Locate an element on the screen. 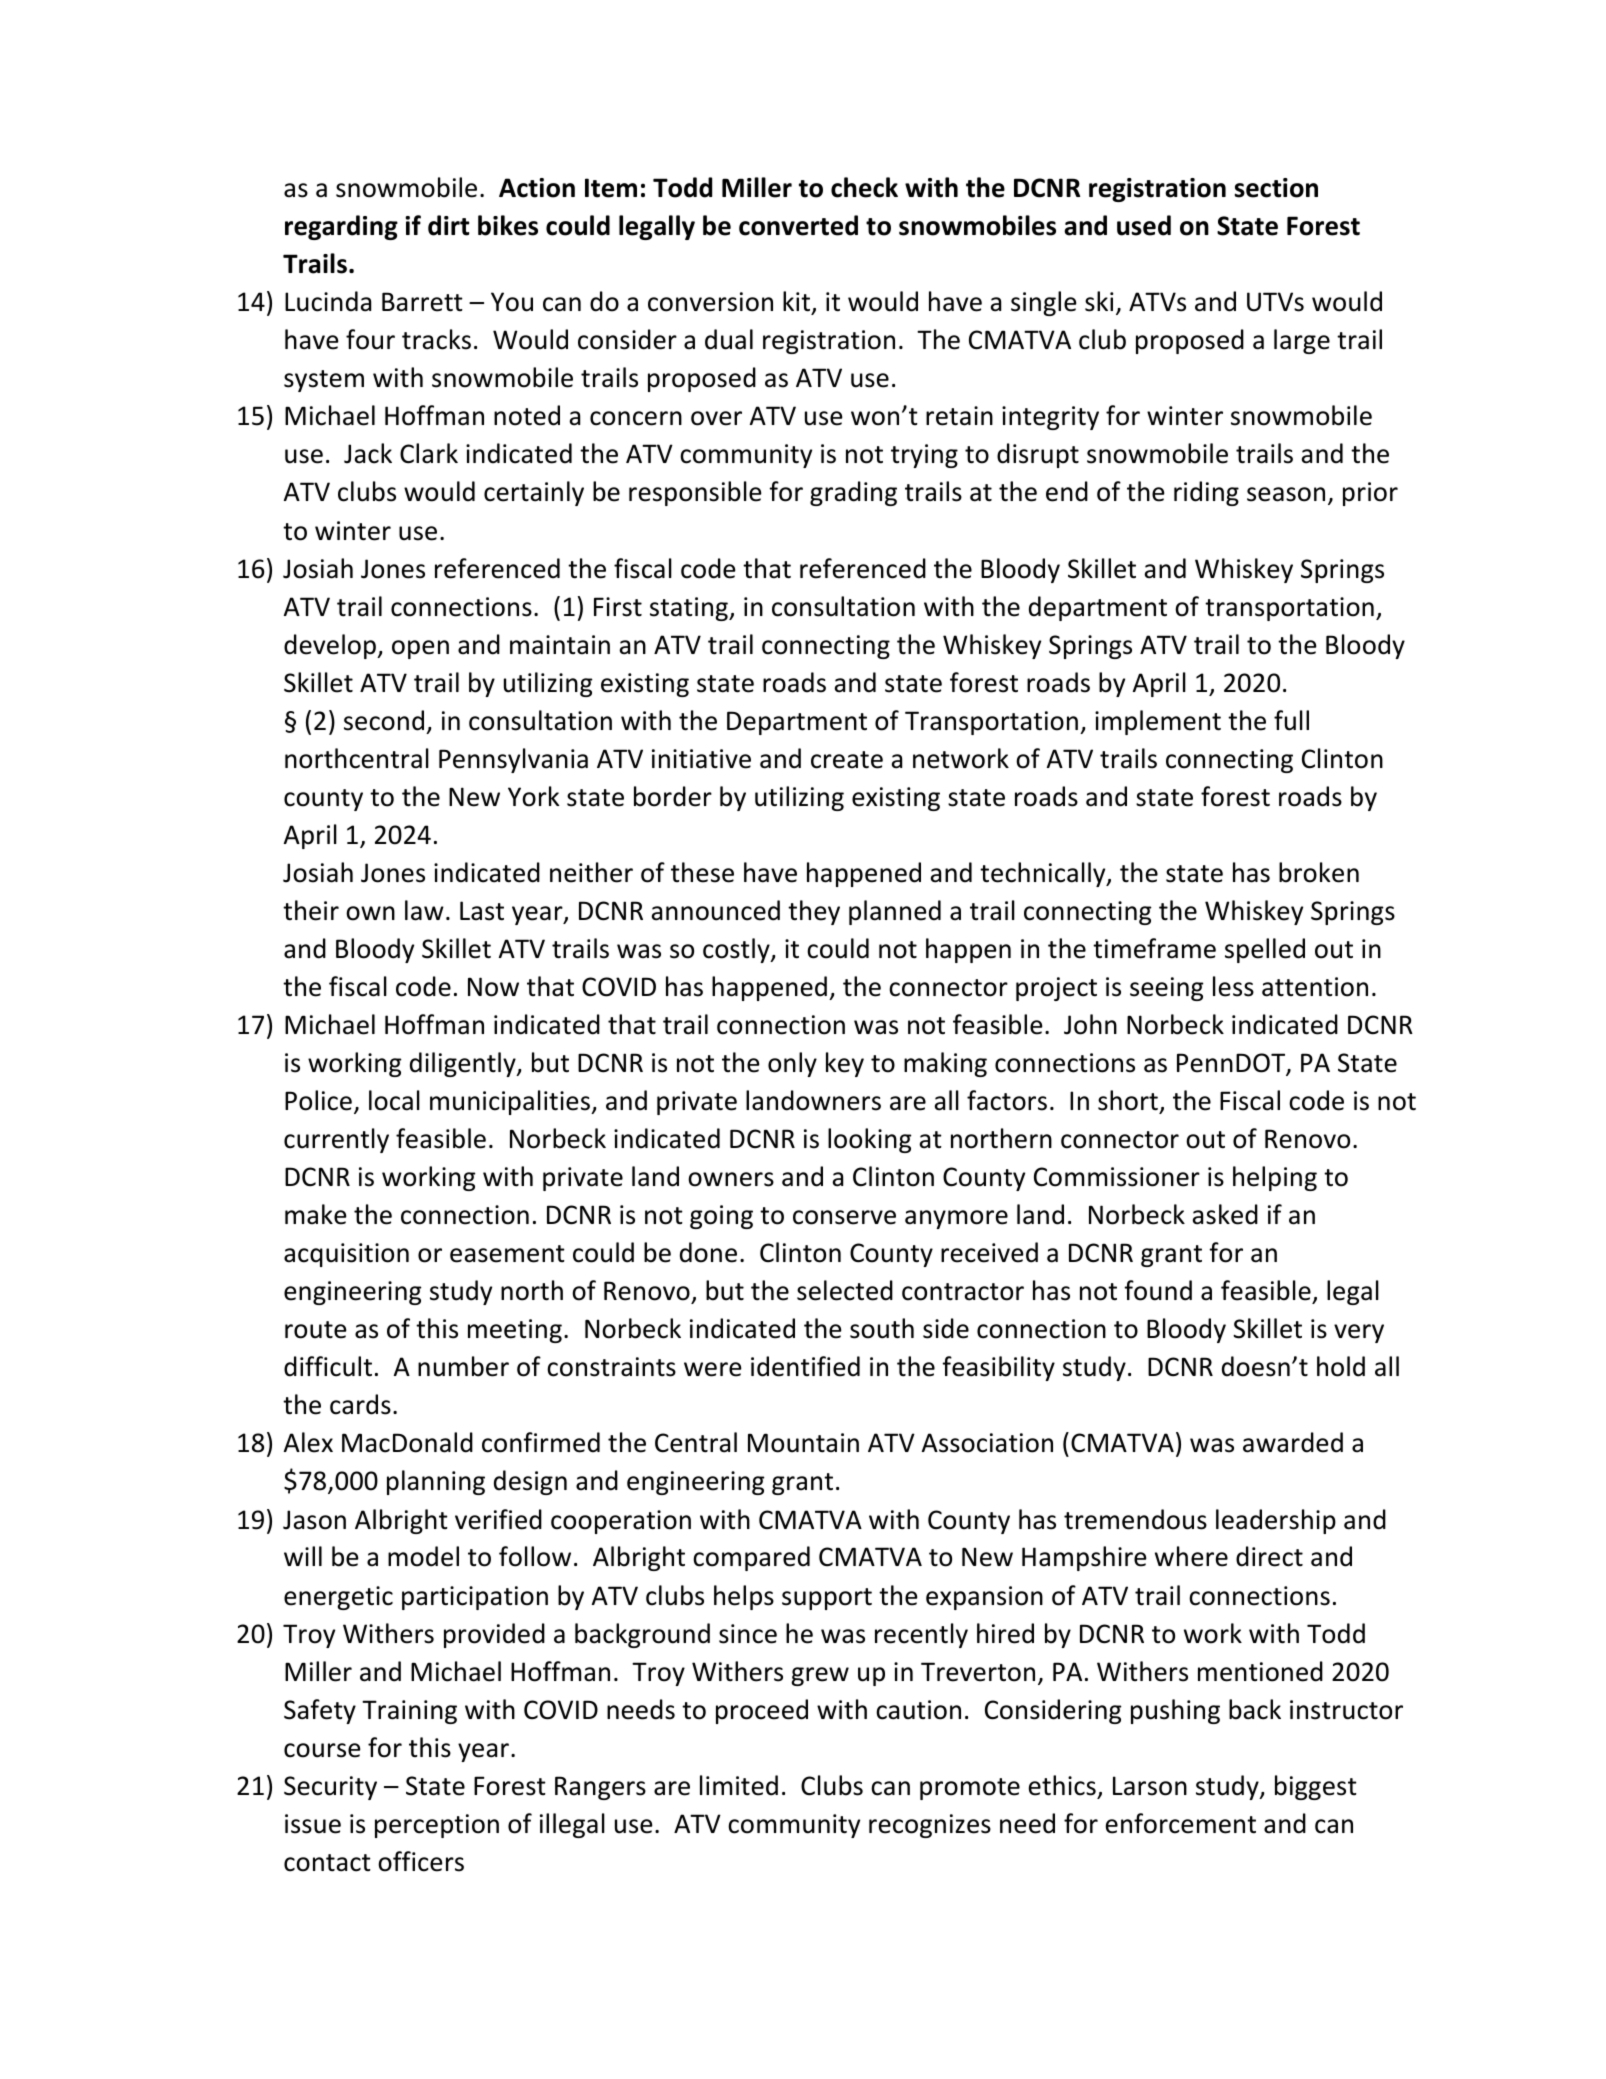  Mountain is located at coordinates (803, 1443).
